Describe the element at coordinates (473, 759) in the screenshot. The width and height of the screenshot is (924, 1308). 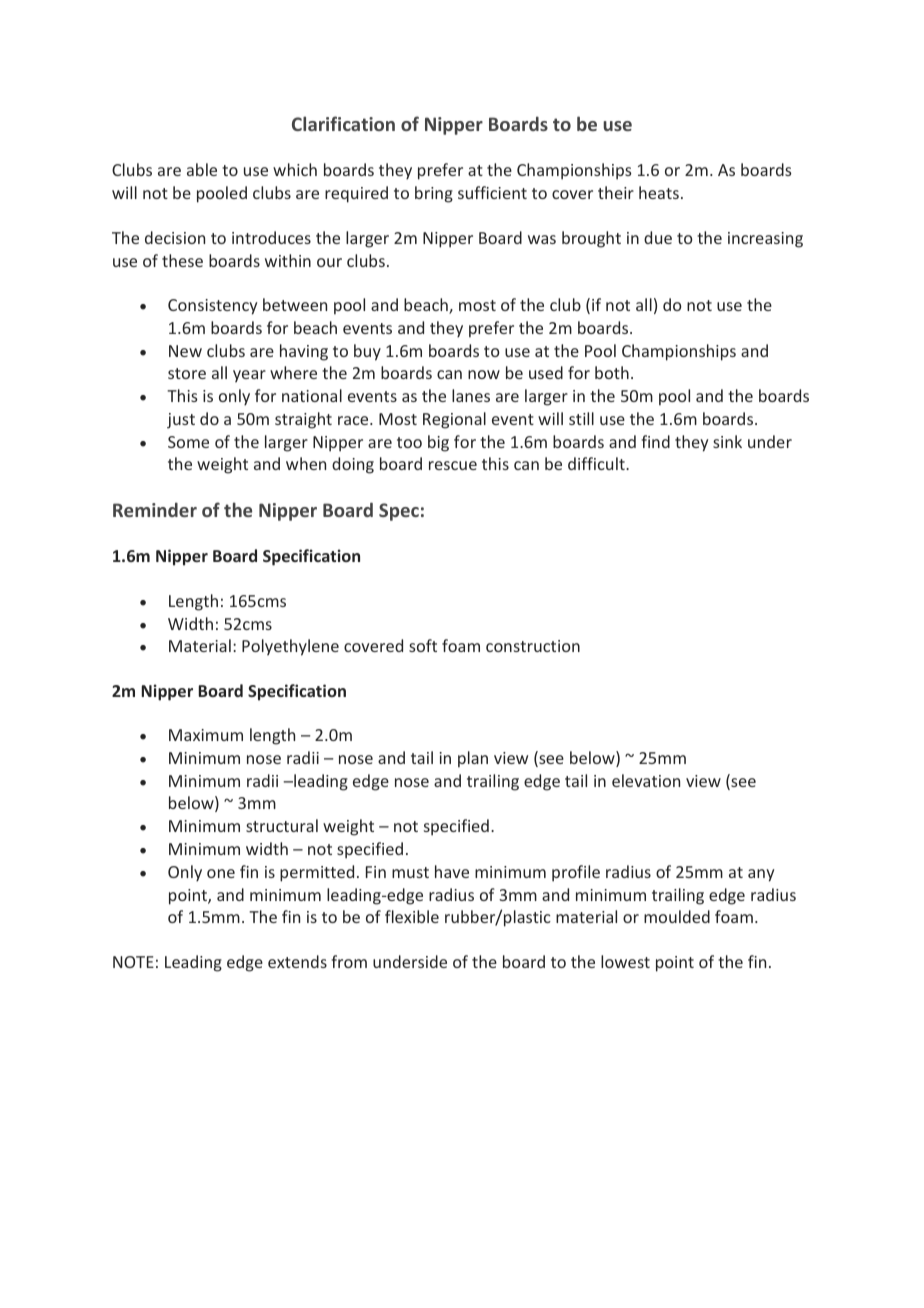
I see `plan` at that location.
